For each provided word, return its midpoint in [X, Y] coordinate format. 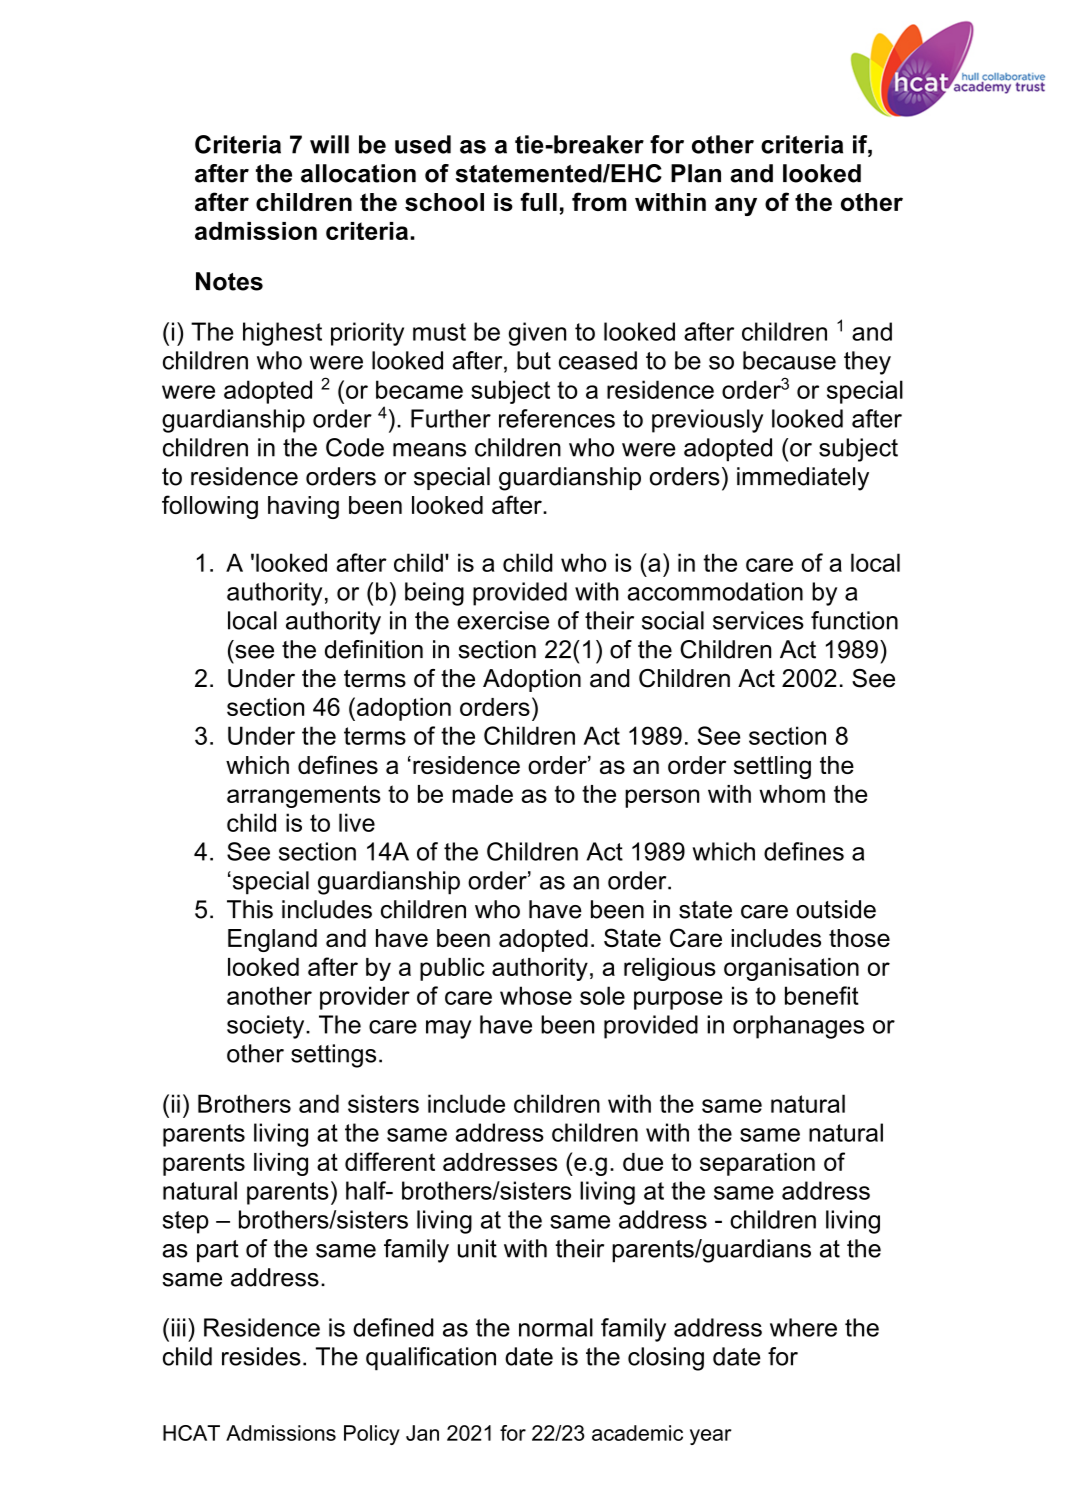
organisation [791, 969]
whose [536, 995]
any [736, 206]
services [758, 620]
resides [261, 1356]
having [303, 507]
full [538, 201]
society [267, 1027]
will [329, 144]
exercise [503, 620]
